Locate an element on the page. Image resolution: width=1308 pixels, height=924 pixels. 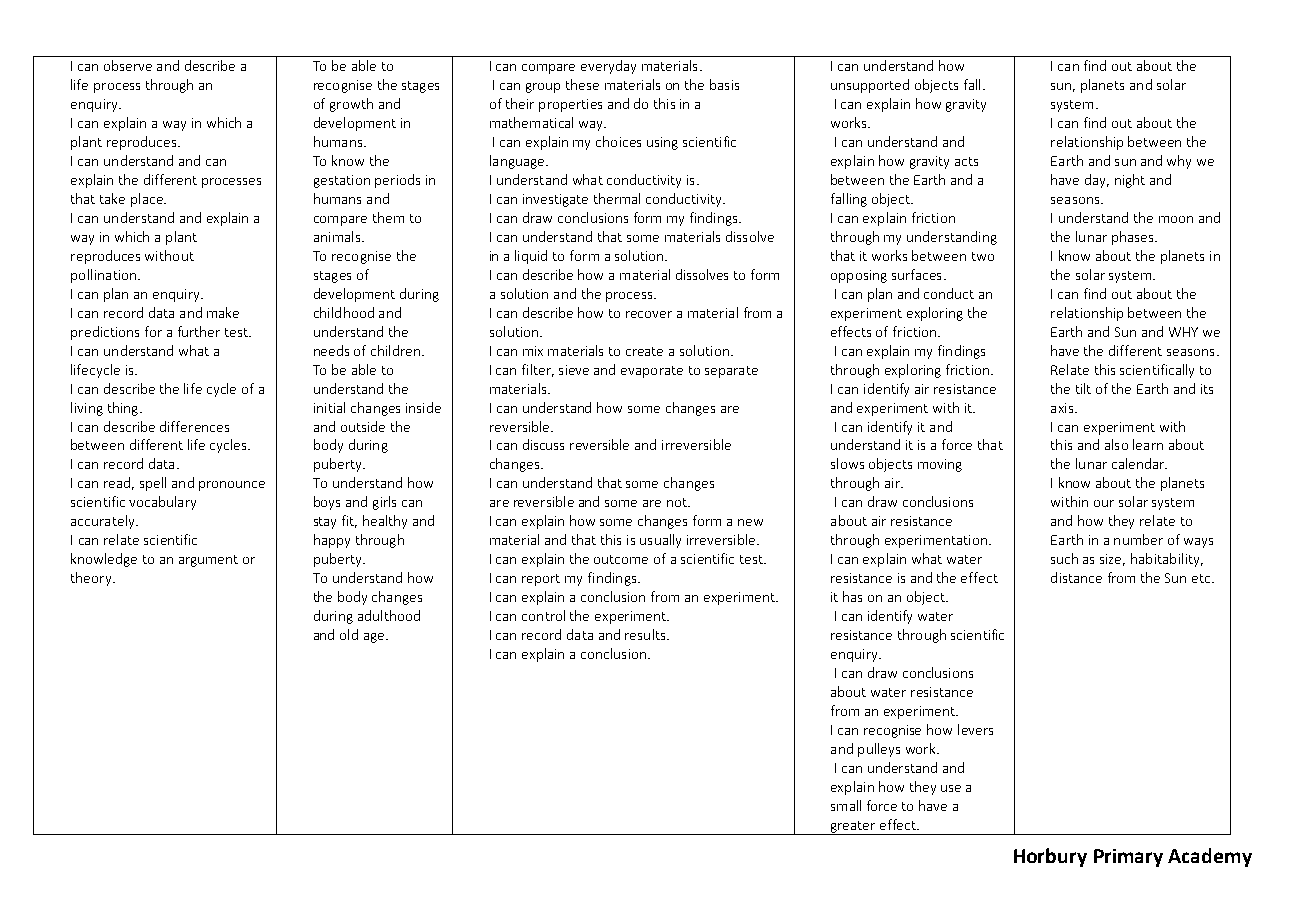
these is located at coordinates (582, 84).
